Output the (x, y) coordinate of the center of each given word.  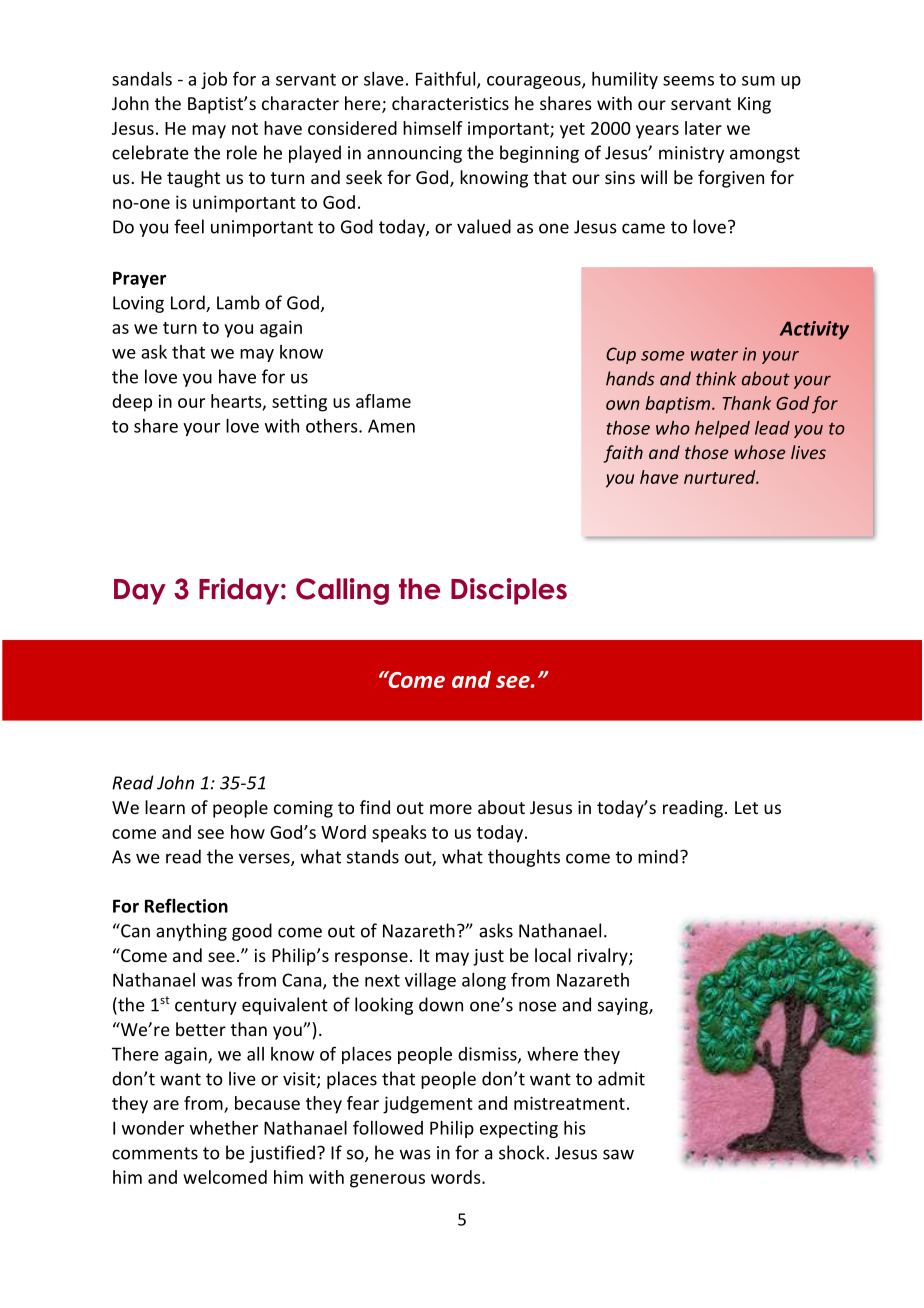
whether (224, 1128)
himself (433, 128)
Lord (189, 303)
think (716, 378)
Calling (342, 591)
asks (496, 930)
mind (658, 856)
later (703, 128)
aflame (383, 401)
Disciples (509, 591)
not (245, 129)
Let (746, 807)
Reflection (186, 905)
